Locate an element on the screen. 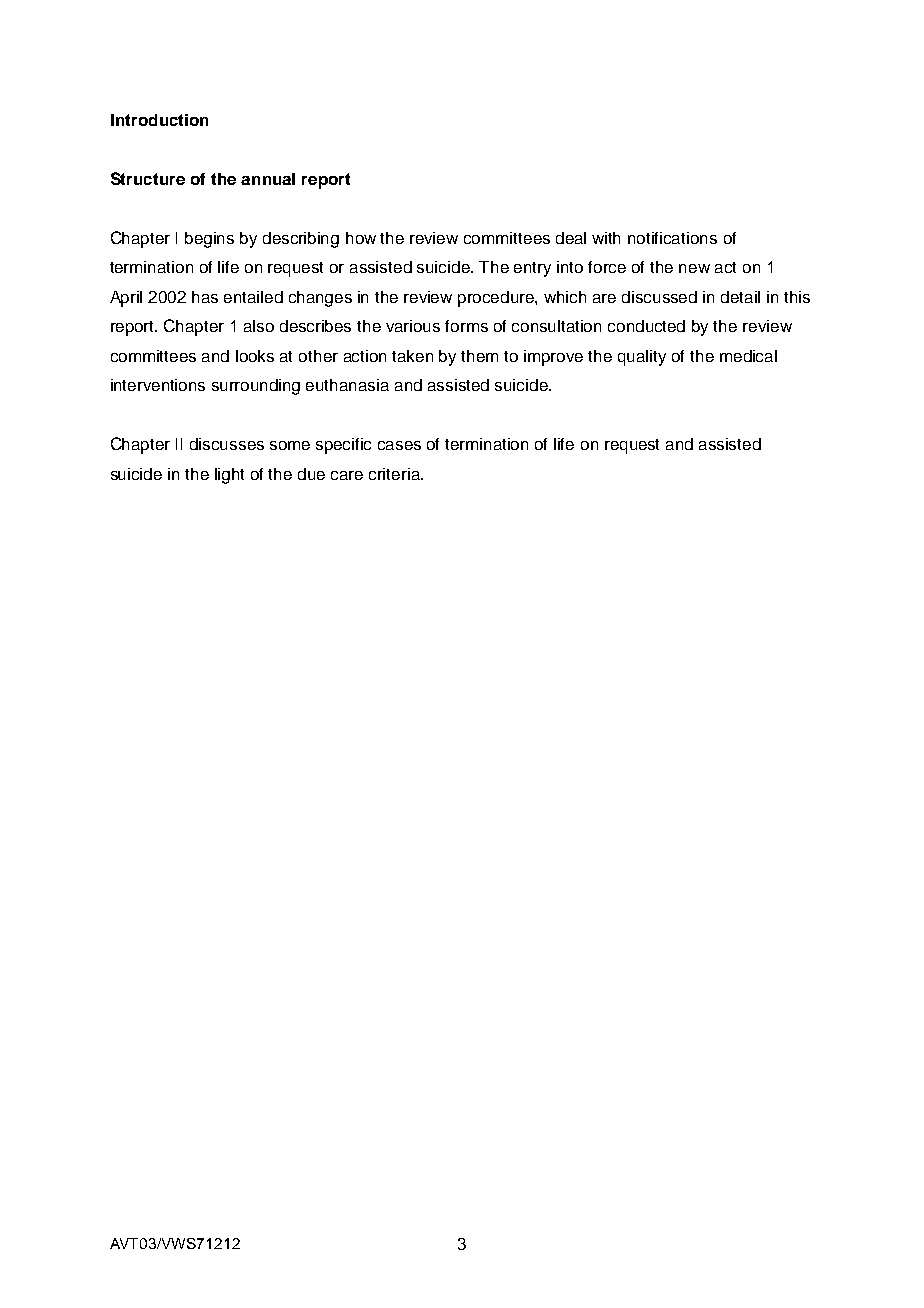 This screenshot has width=924, height=1308. has is located at coordinates (205, 297).
